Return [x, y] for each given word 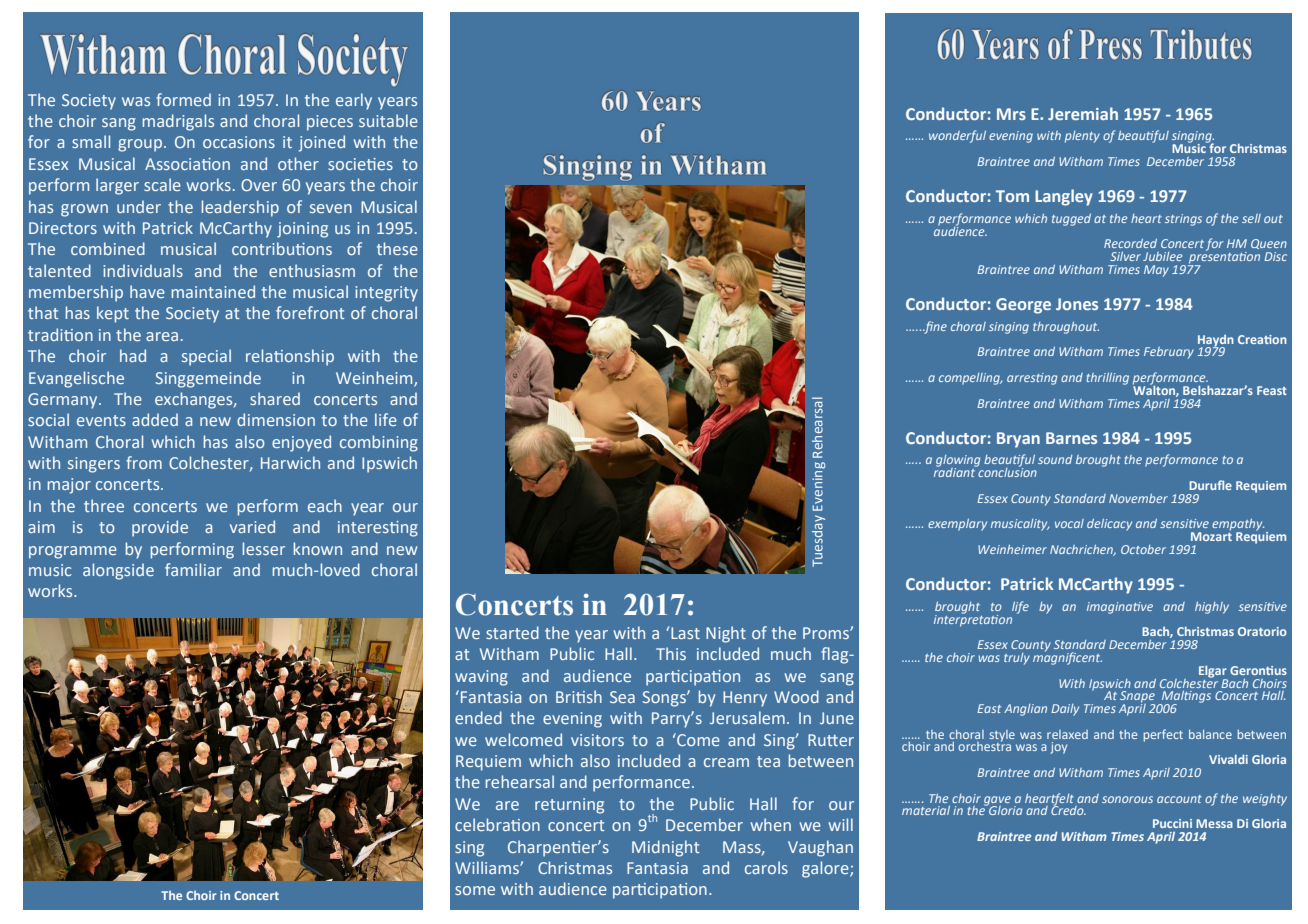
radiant [955, 471]
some [475, 890]
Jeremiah [1083, 113]
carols [766, 867]
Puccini [1172, 823]
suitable [388, 120]
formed [183, 99]
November [1138, 498]
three [104, 505]
